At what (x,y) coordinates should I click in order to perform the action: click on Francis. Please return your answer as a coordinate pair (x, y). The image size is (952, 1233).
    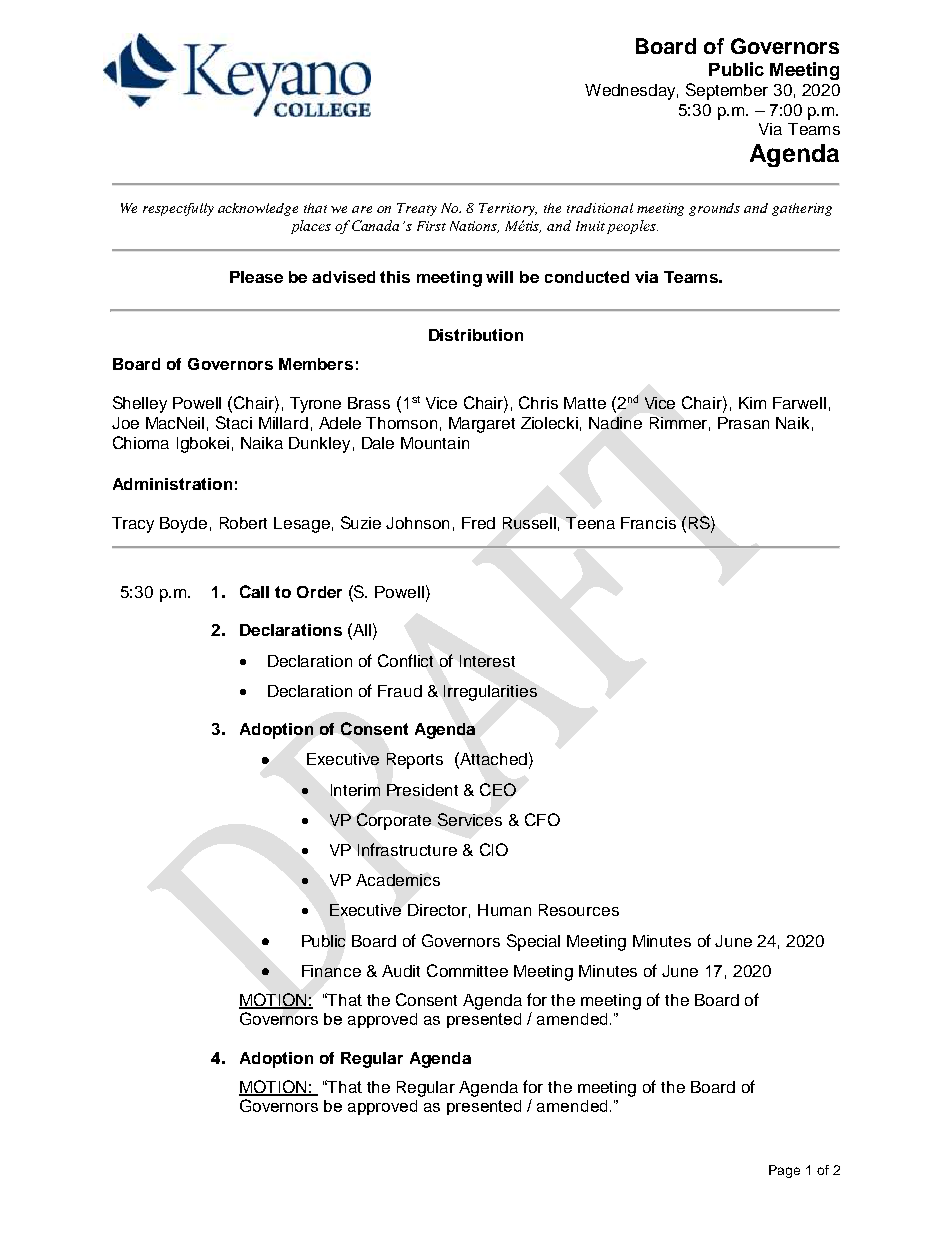
    Looking at the image, I should click on (648, 523).
